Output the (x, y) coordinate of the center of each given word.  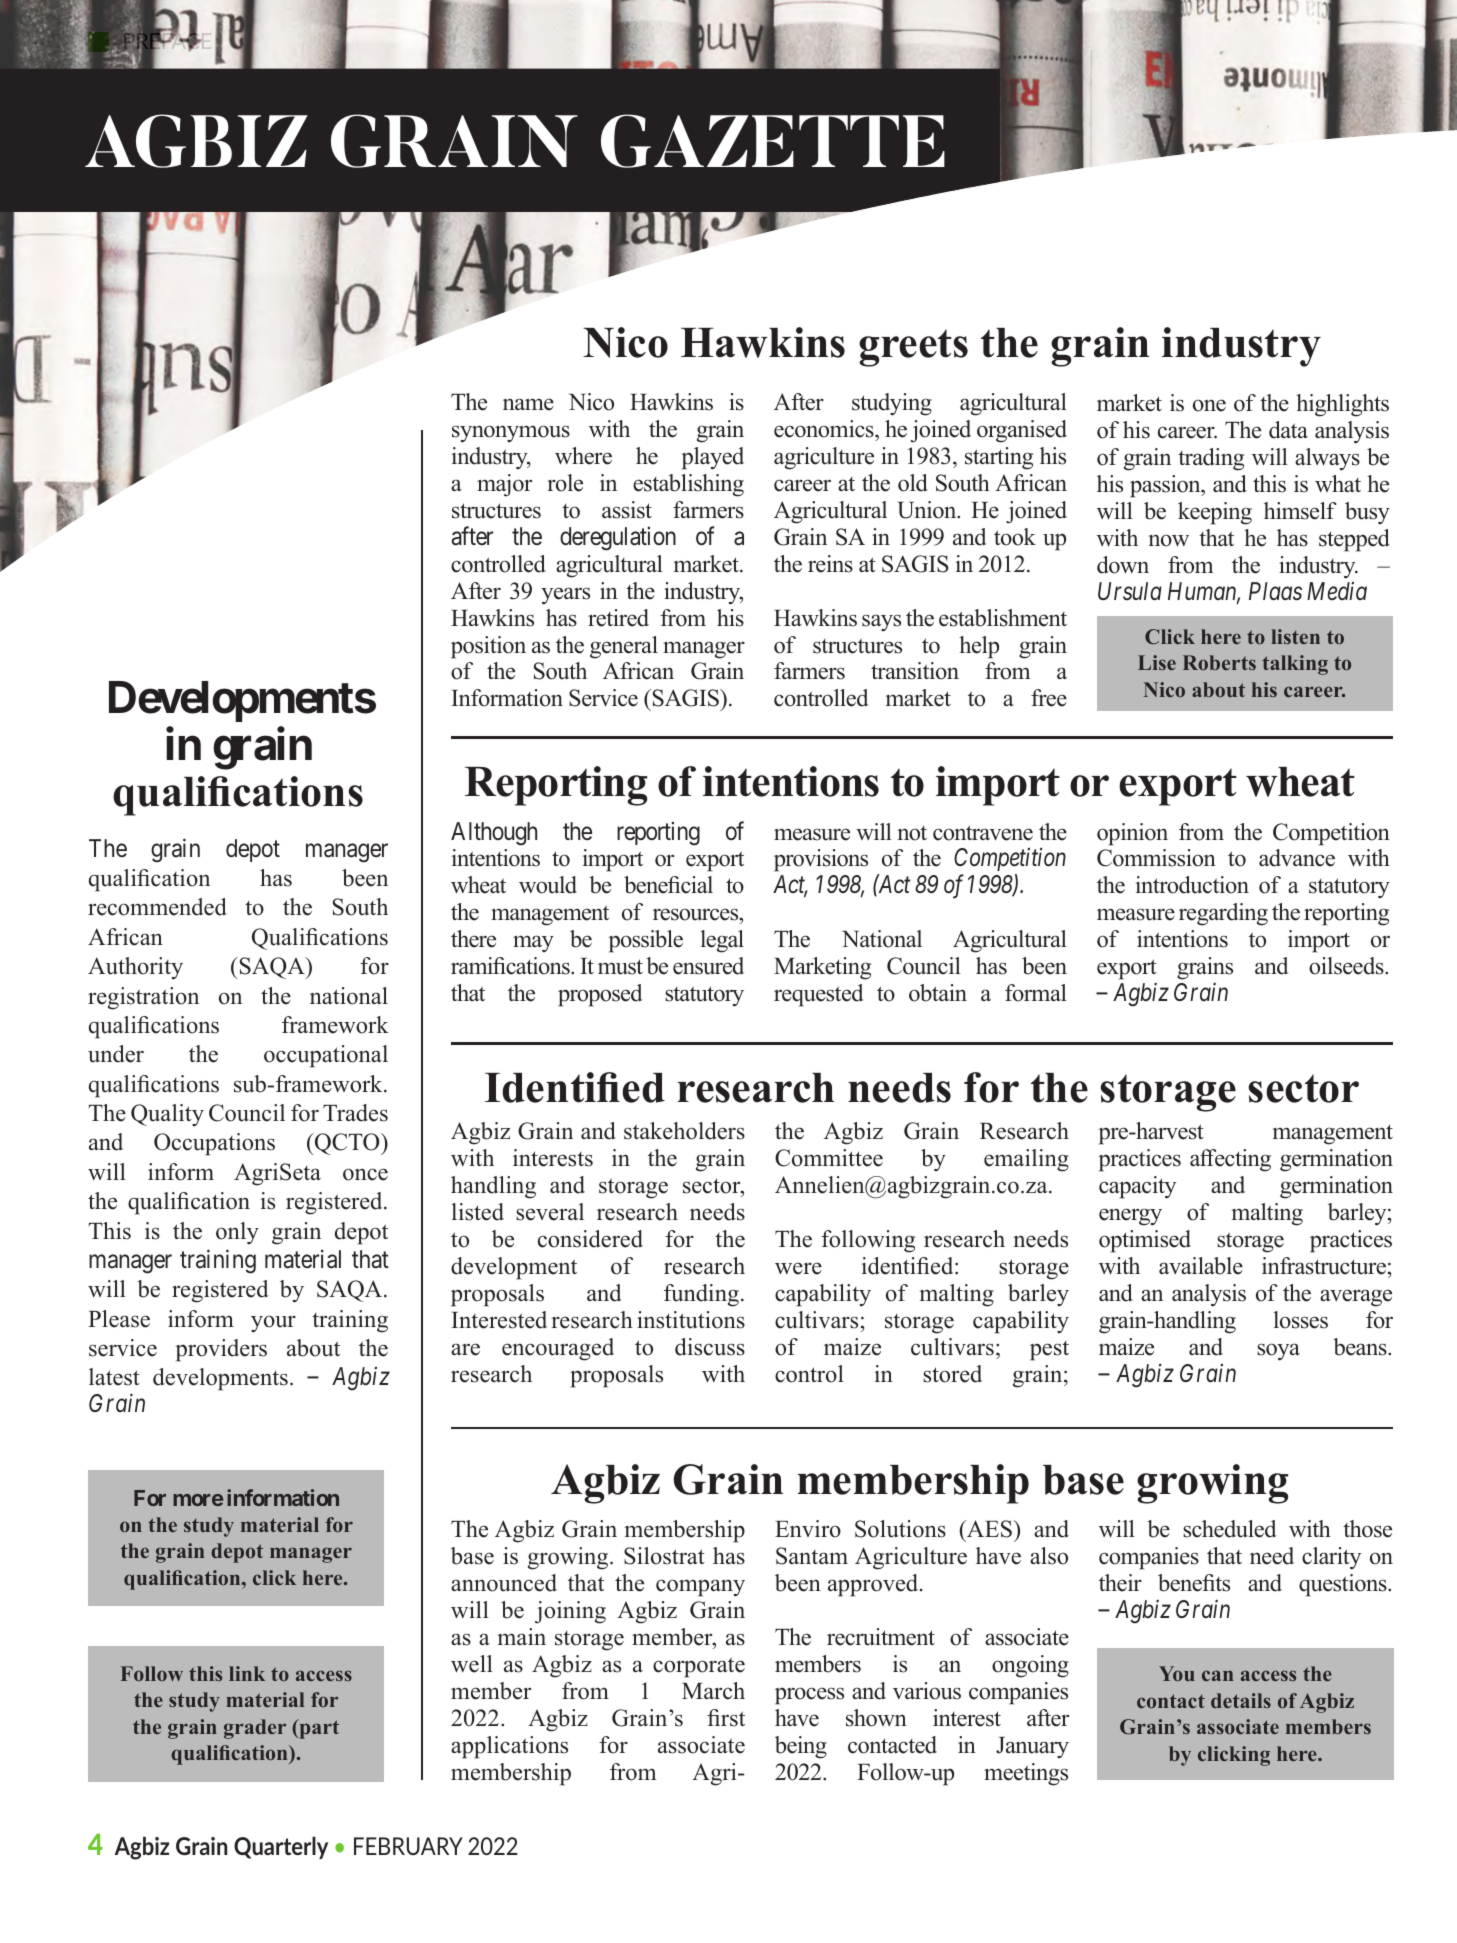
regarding (1223, 914)
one (1209, 405)
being (801, 1747)
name (528, 404)
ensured (708, 966)
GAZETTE (773, 141)
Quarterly (281, 1848)
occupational (326, 1056)
